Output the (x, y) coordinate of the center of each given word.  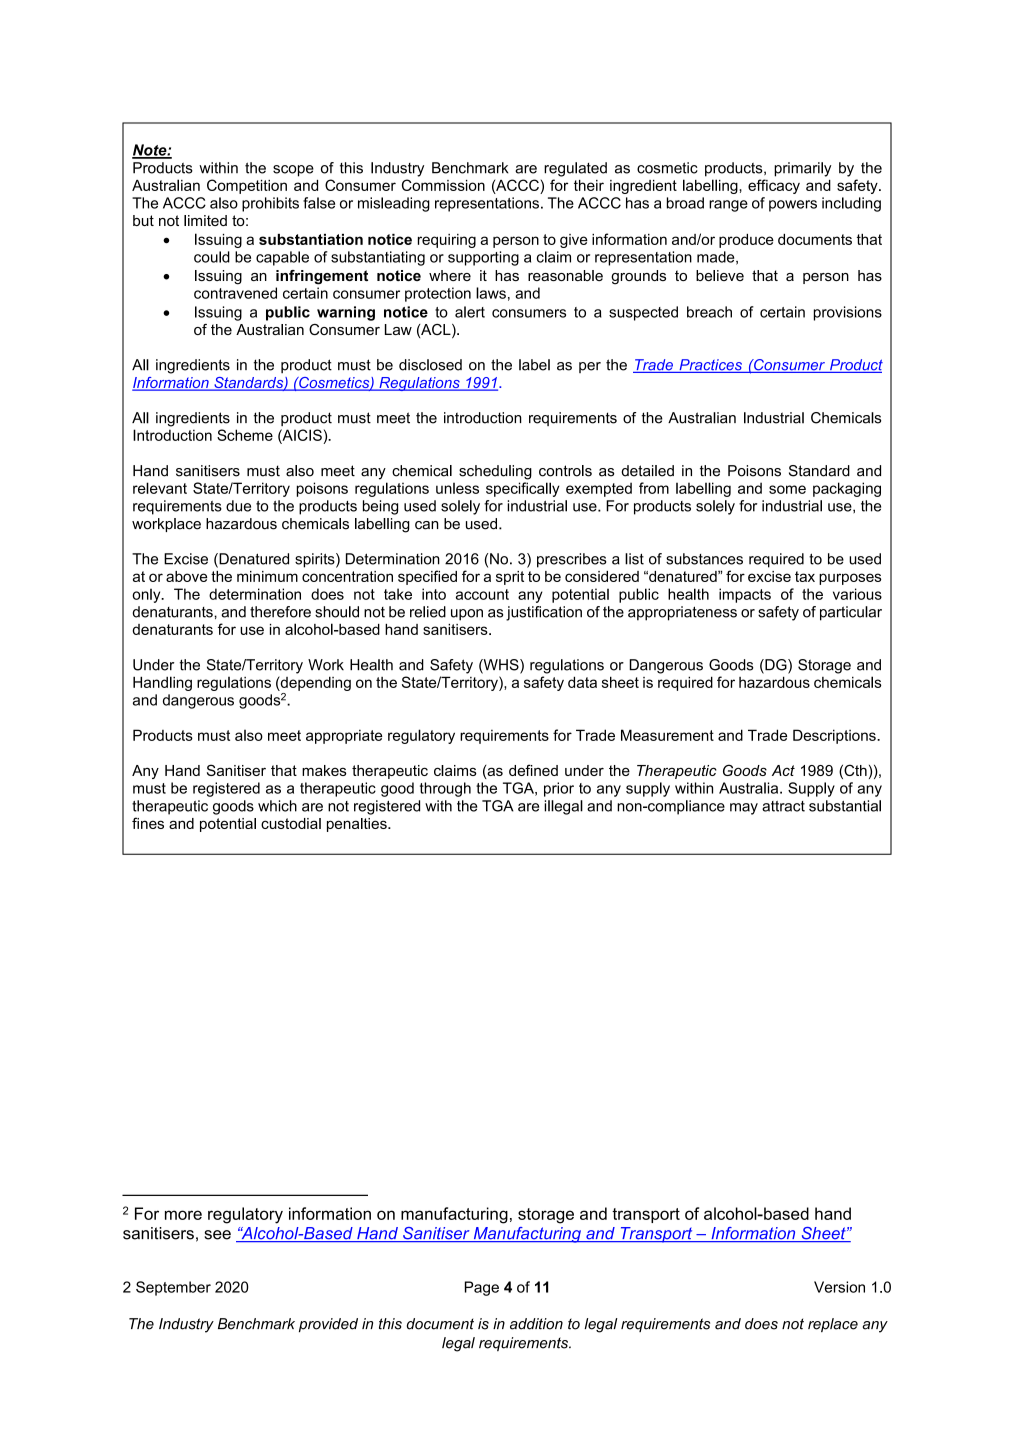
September (173, 1288)
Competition (247, 186)
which (277, 806)
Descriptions (835, 736)
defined (533, 770)
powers (793, 206)
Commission (443, 185)
